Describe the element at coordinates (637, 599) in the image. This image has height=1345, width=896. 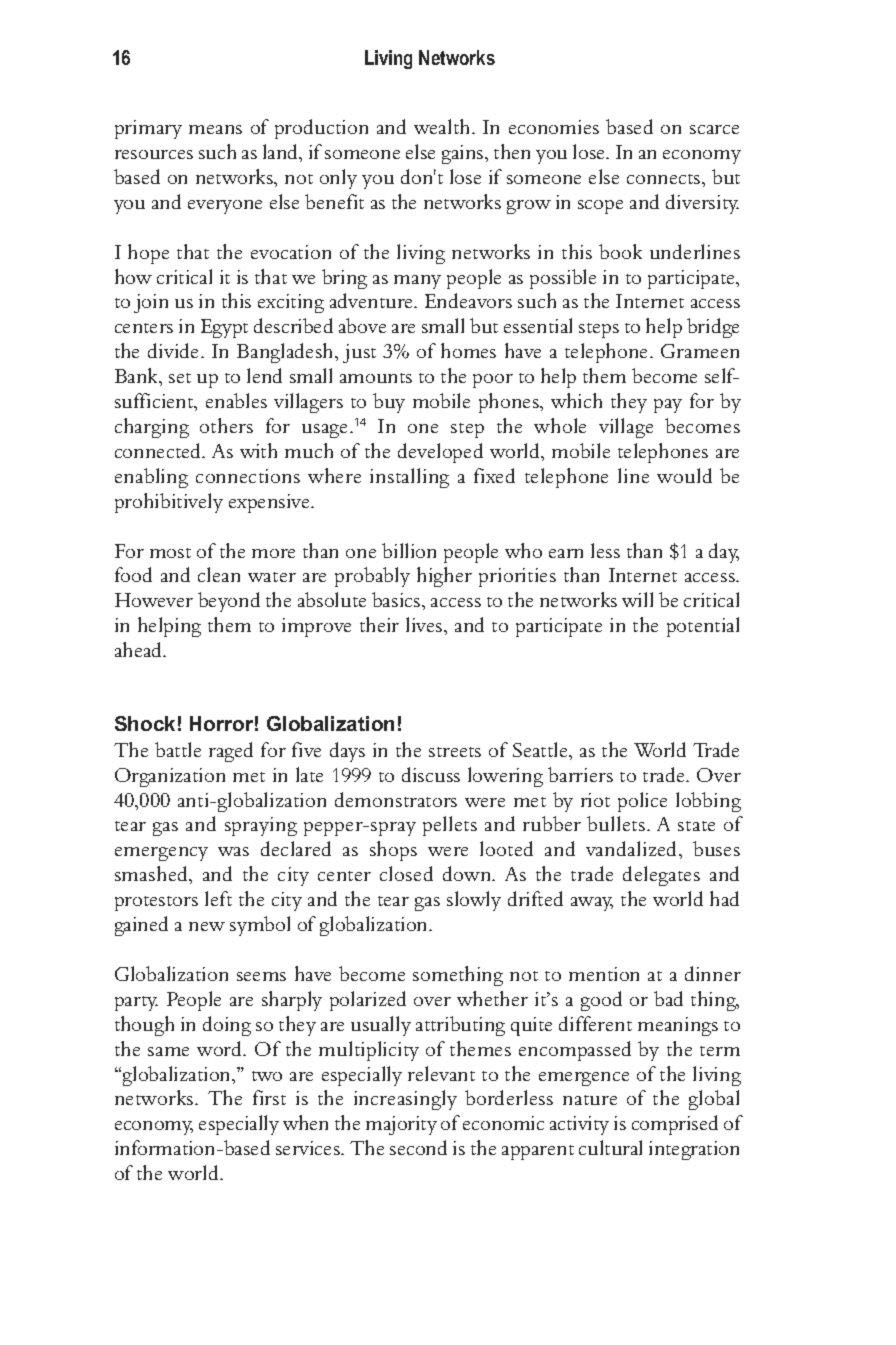
I see `will` at that location.
